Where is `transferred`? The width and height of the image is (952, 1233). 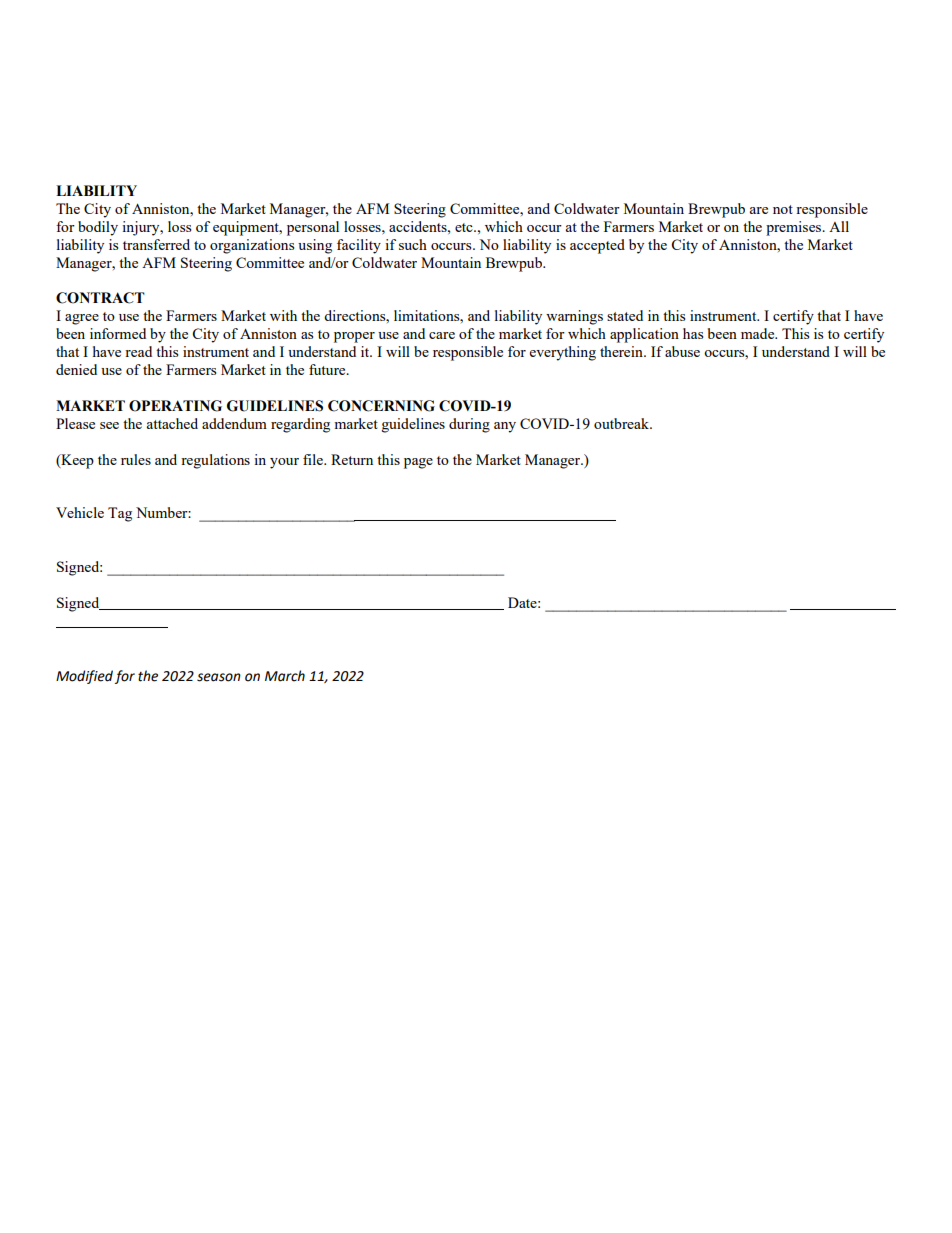 transferred is located at coordinates (156, 244).
